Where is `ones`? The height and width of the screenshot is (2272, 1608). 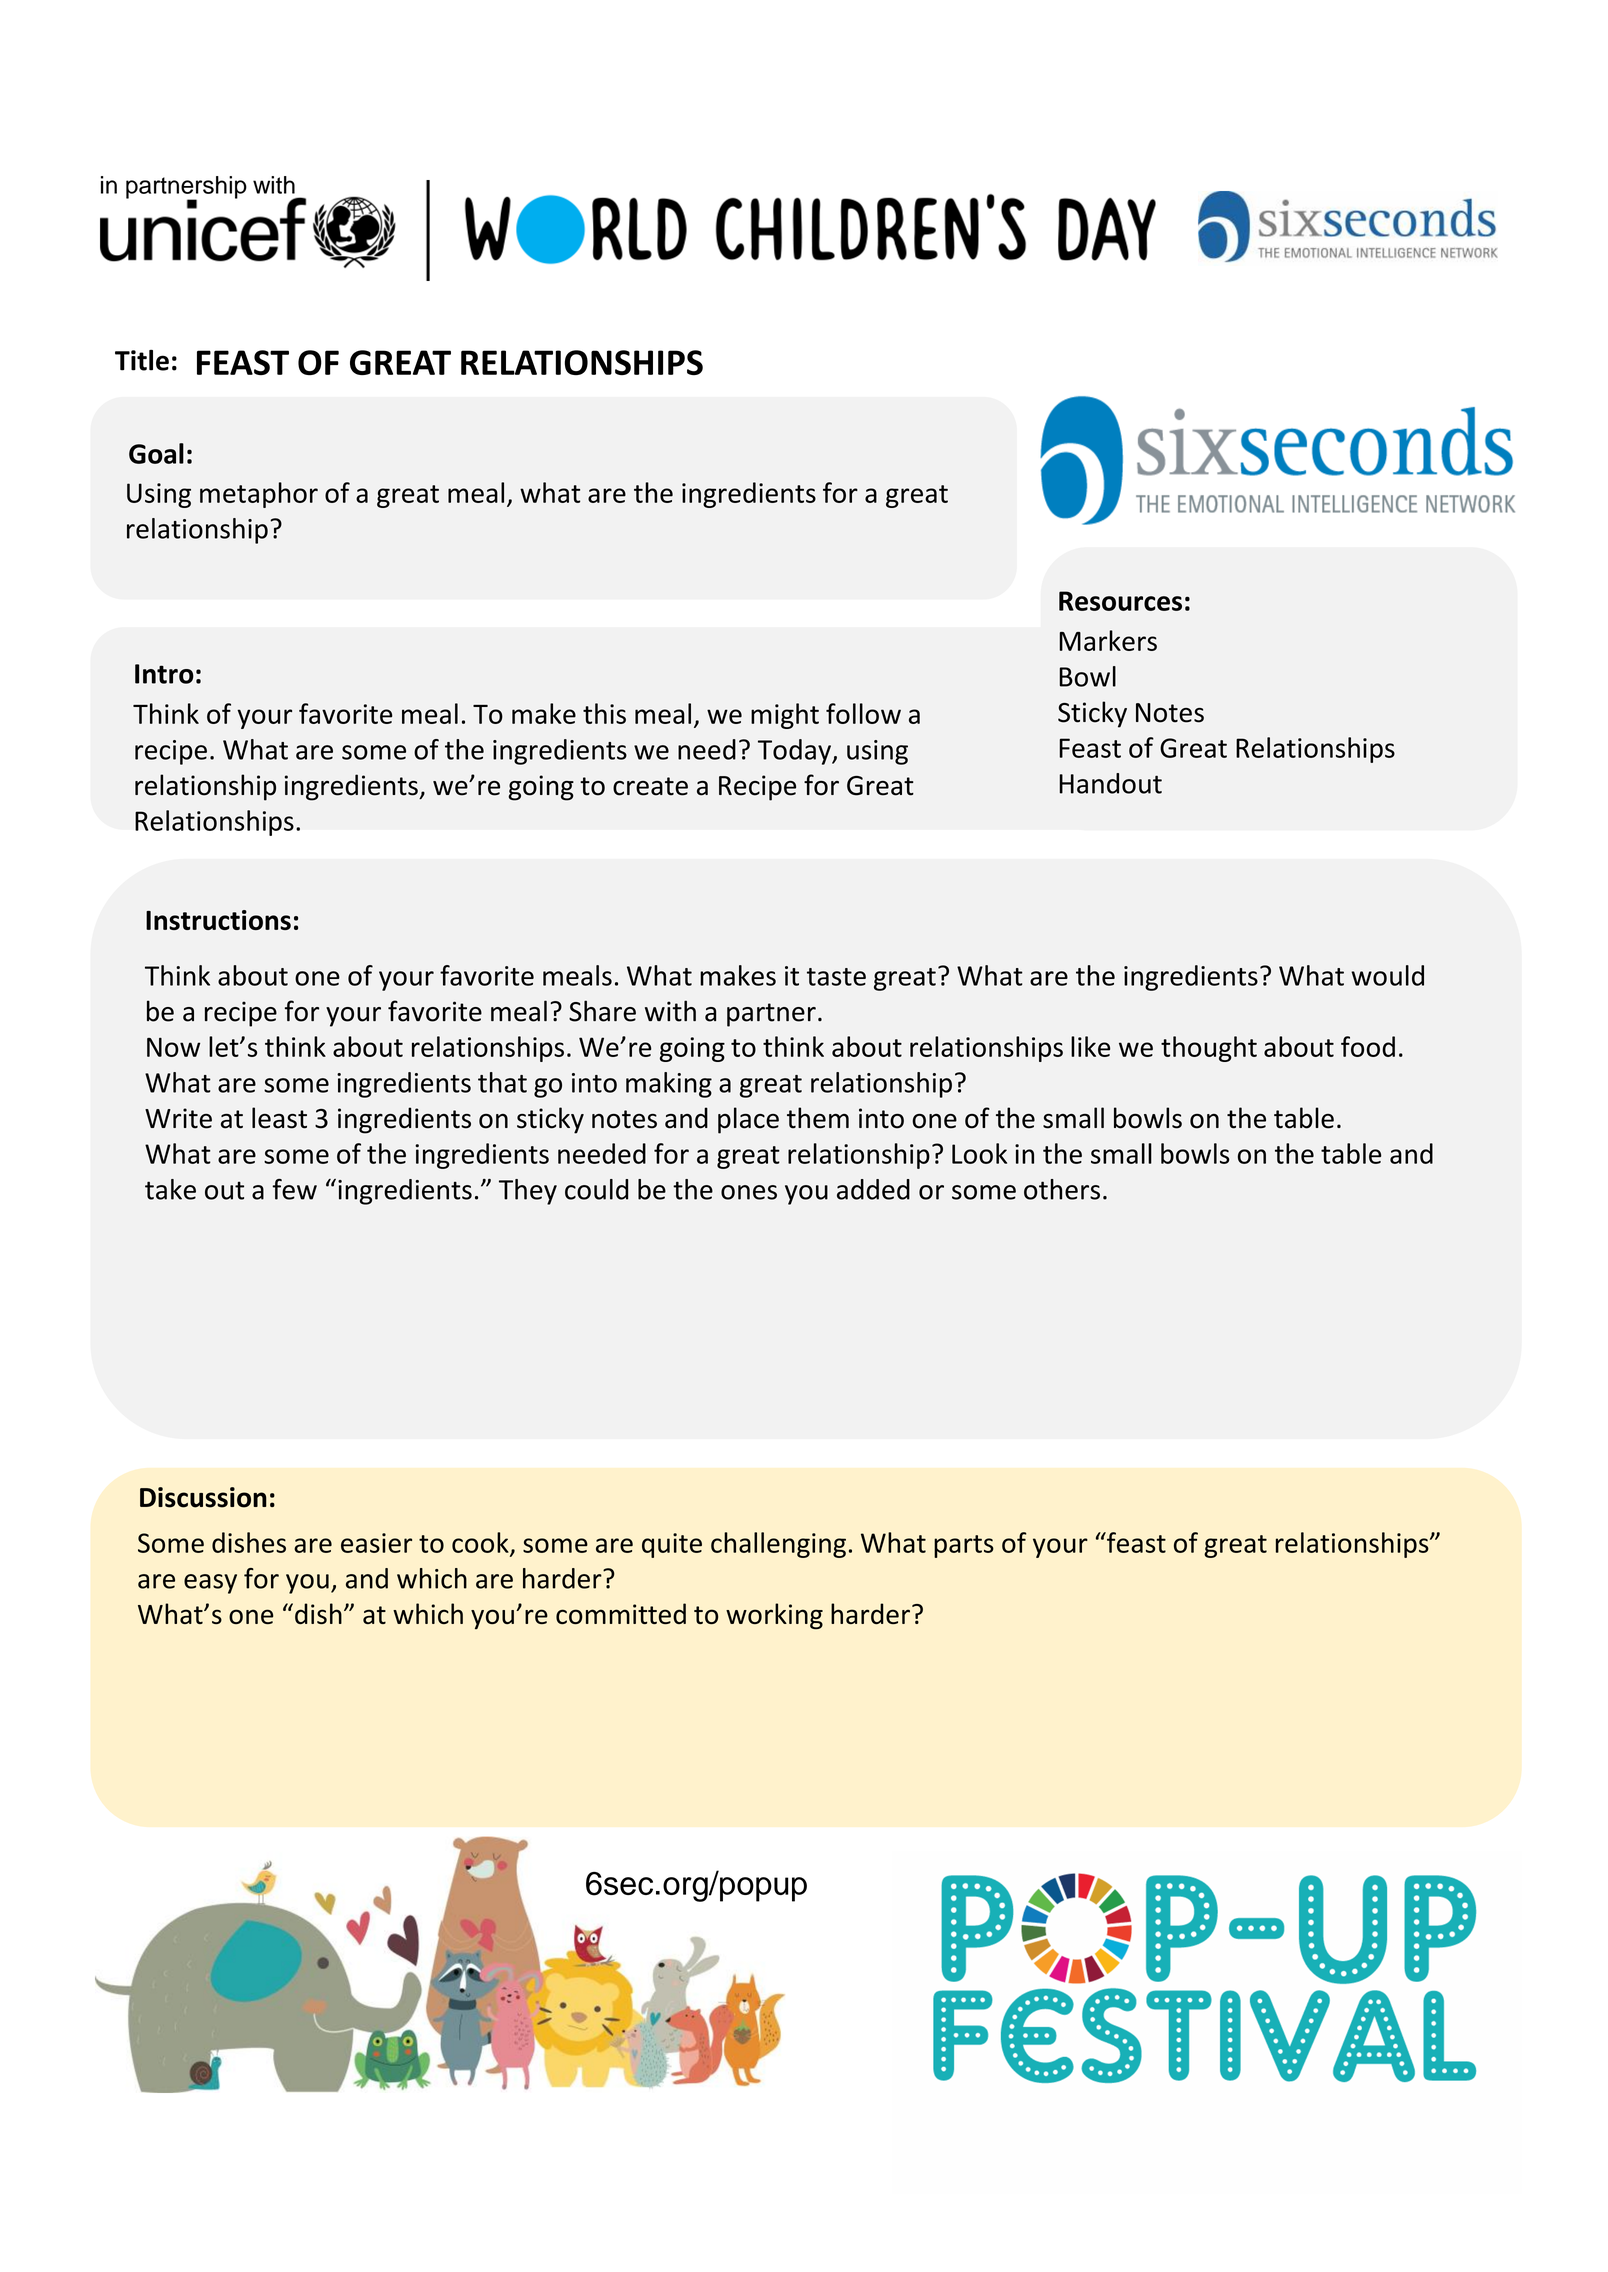
ones is located at coordinates (749, 1192).
